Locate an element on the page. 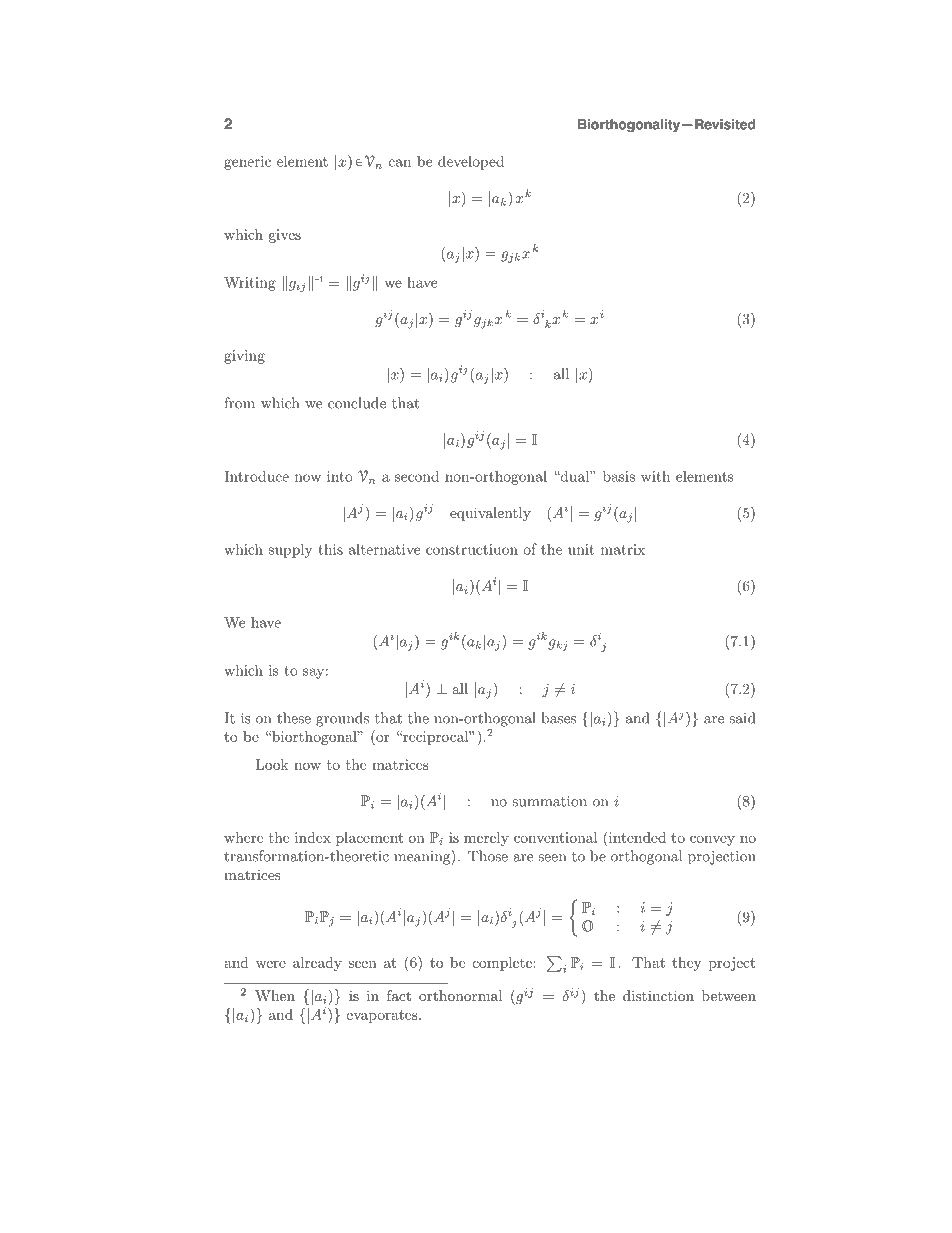  merely is located at coordinates (486, 839).
